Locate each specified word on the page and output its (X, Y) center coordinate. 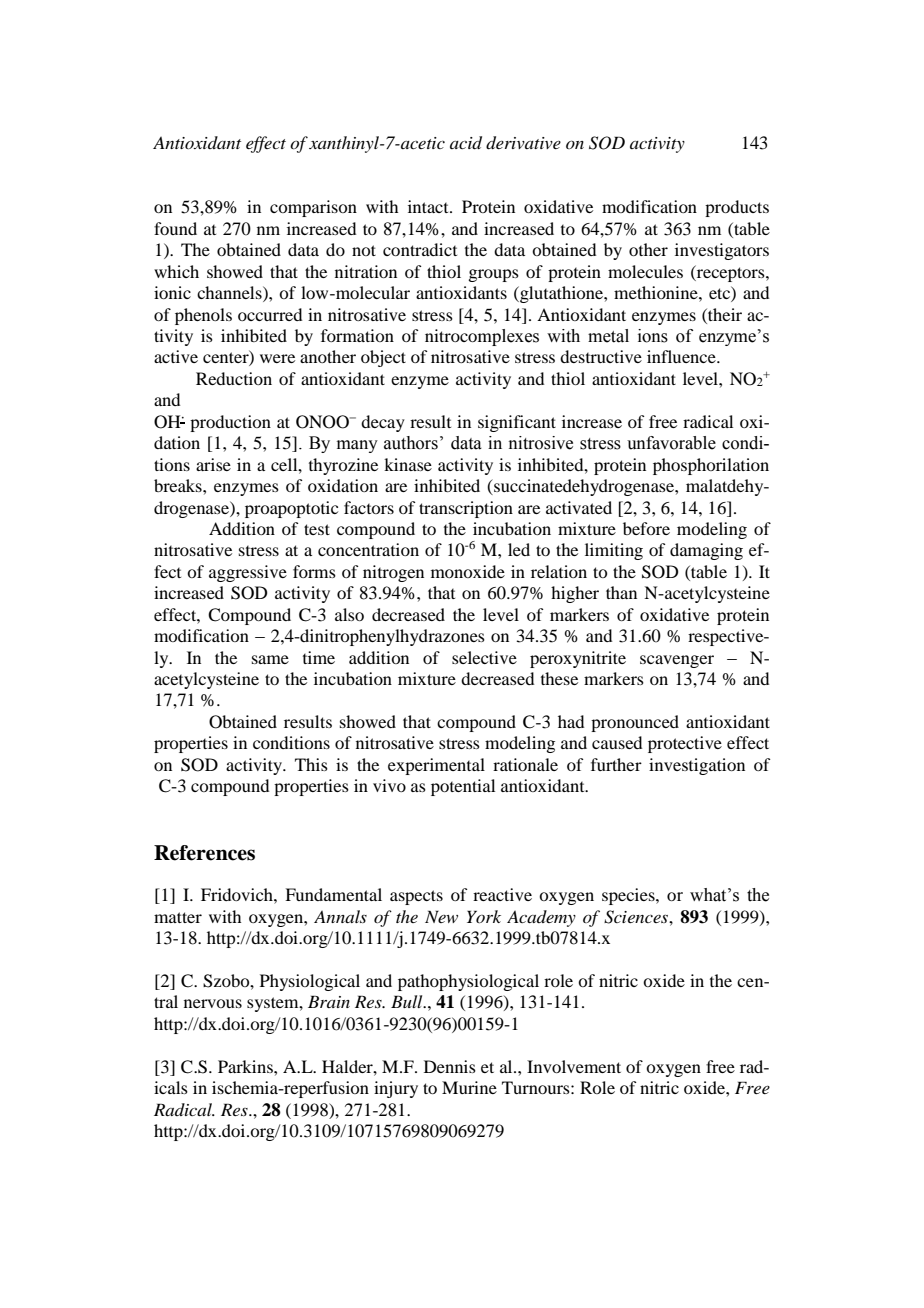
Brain (329, 1001)
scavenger (677, 661)
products (737, 208)
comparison (313, 208)
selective (484, 657)
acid (466, 143)
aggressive (248, 573)
